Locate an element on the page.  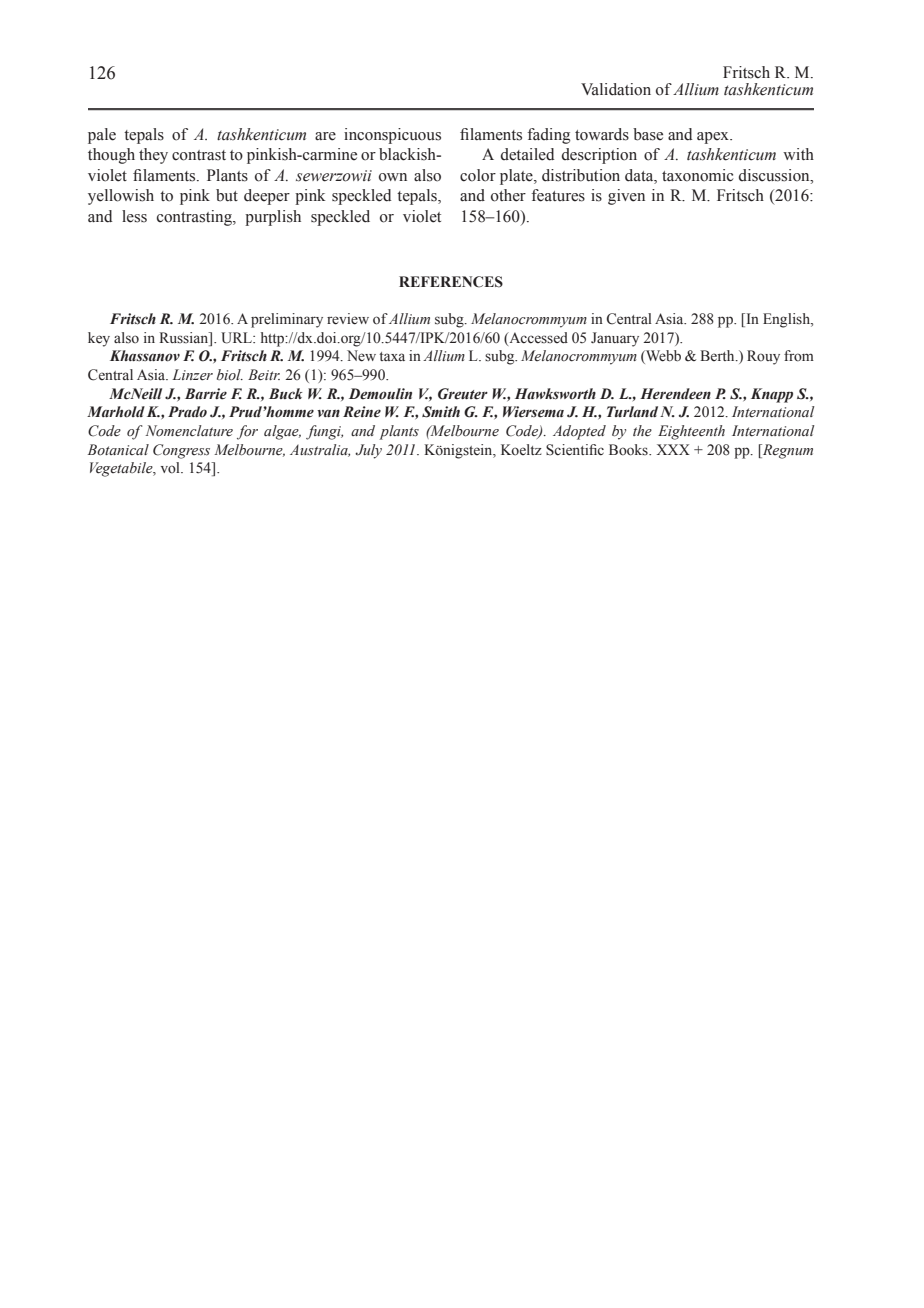
other is located at coordinates (508, 195).
